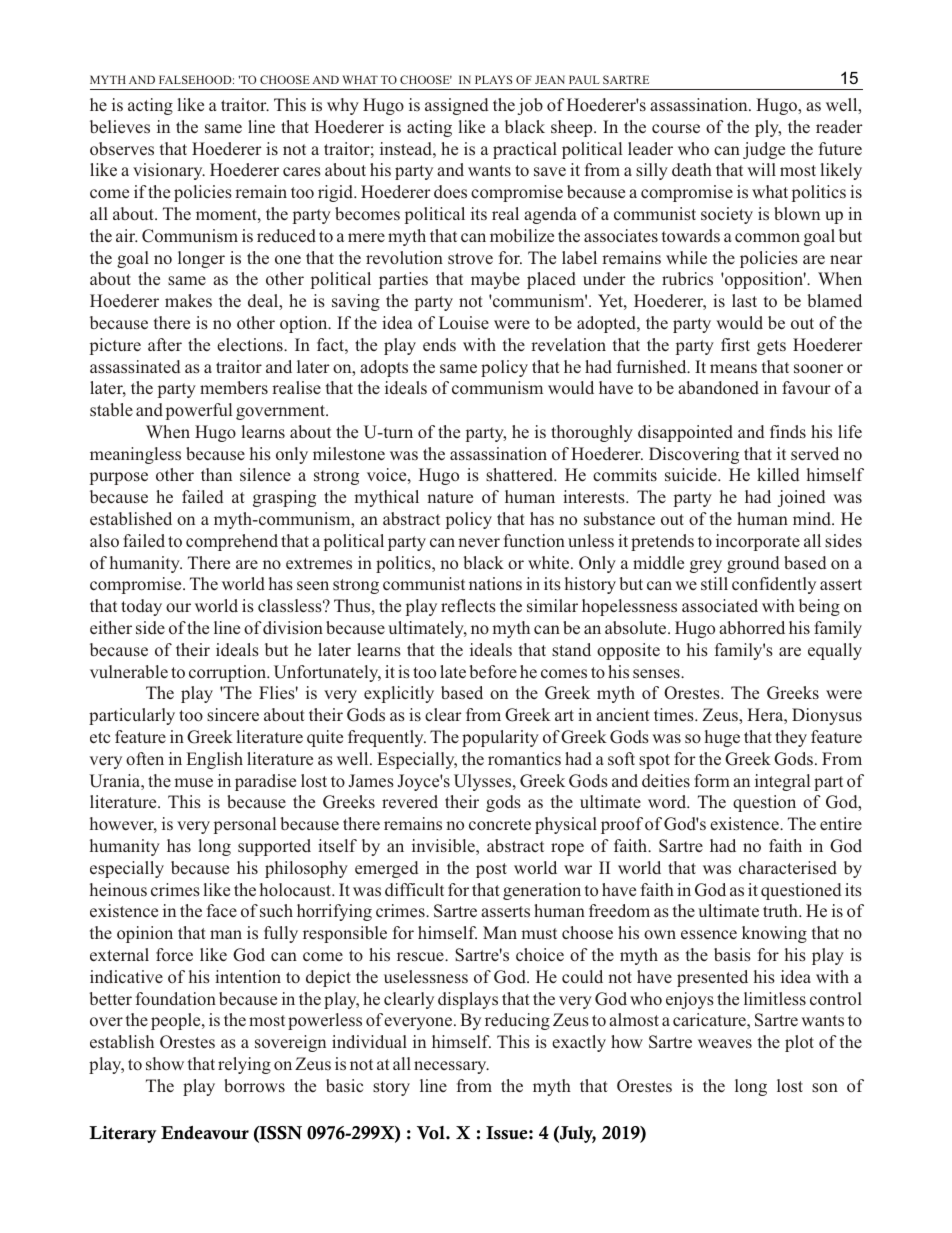 This screenshot has width=952, height=1233. Describe the element at coordinates (205, 1133) in the screenshot. I see `Endeavour` at that location.
